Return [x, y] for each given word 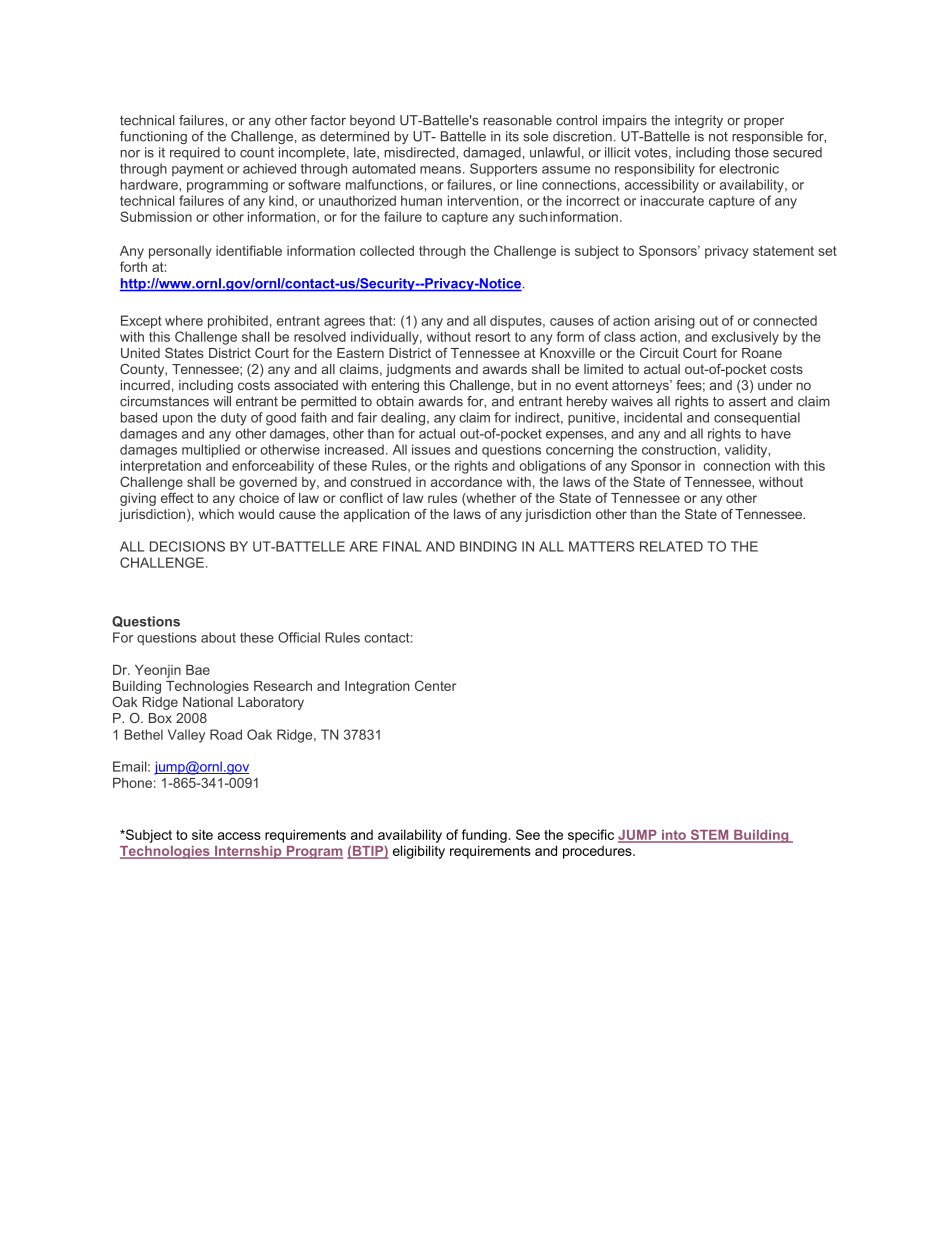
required [195, 153]
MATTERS [601, 546]
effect [177, 497]
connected [785, 320]
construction [679, 449]
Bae [198, 670]
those [752, 152]
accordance [466, 482]
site [202, 834]
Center [435, 685]
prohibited [238, 322]
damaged [492, 154]
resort [493, 337]
